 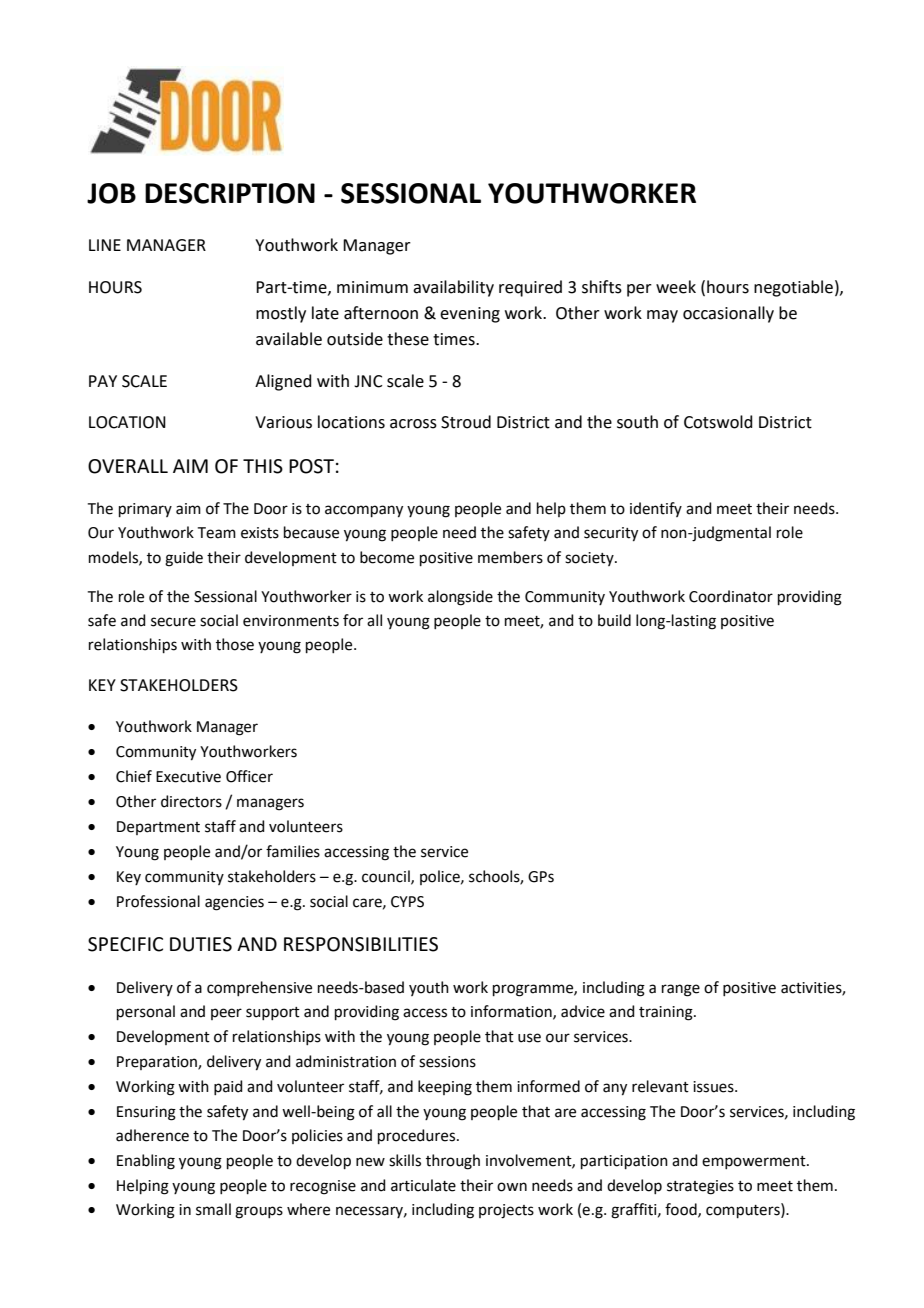 I want to click on small, so click(x=213, y=1209).
